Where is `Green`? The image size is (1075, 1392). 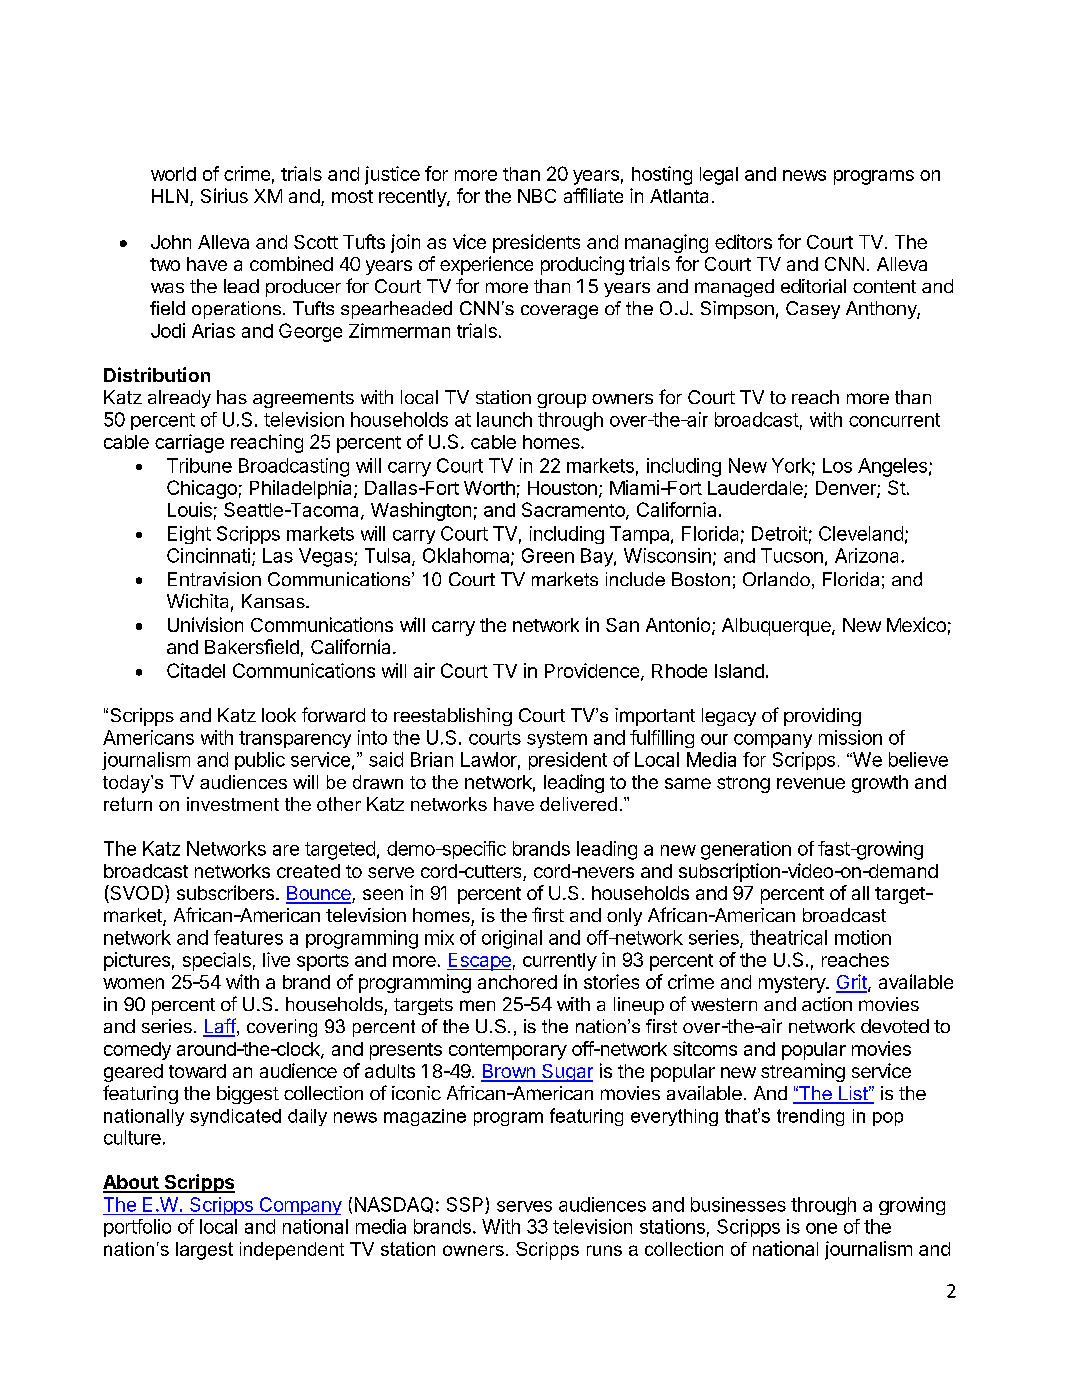
Green is located at coordinates (548, 555).
